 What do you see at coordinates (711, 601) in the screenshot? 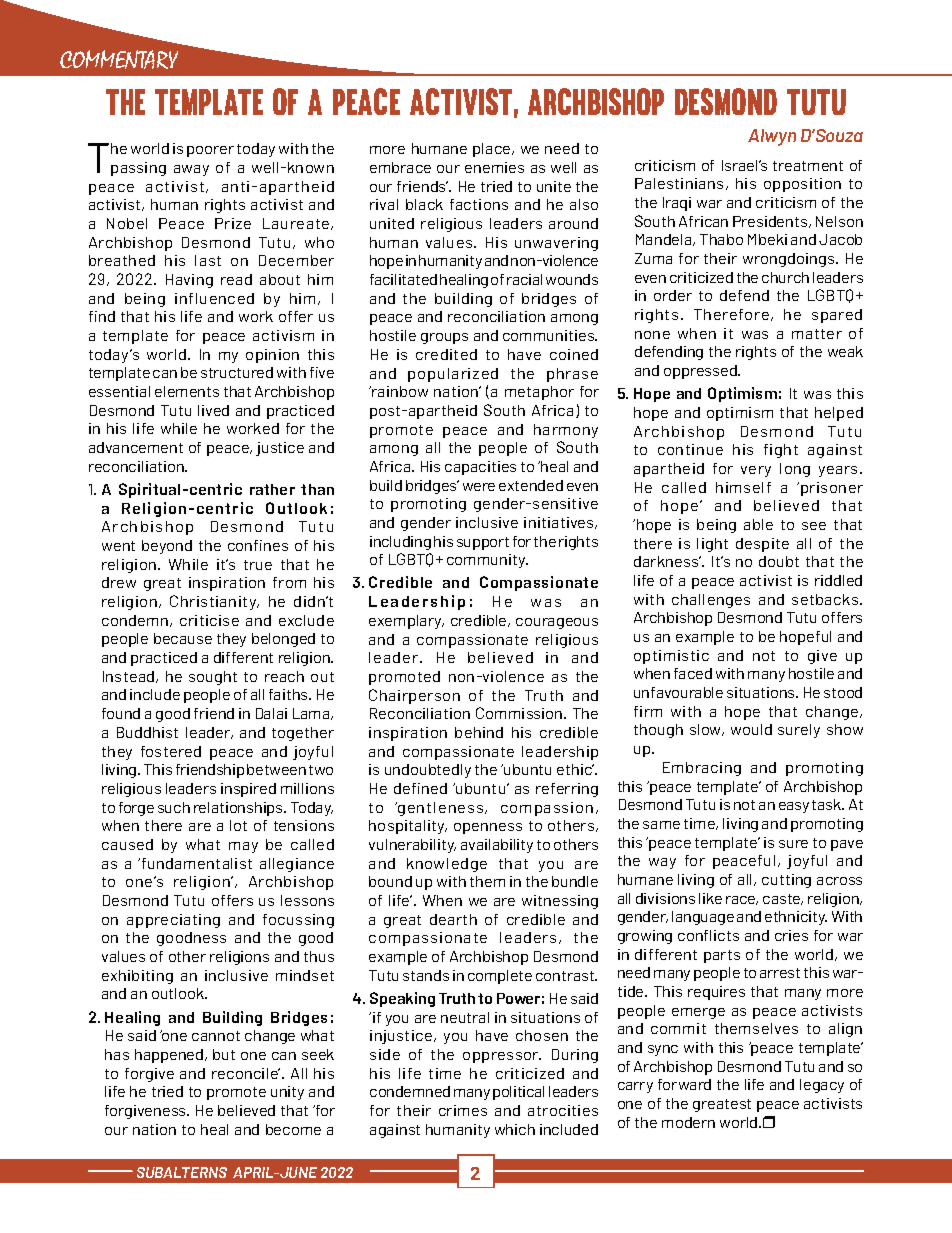
I see `challenges` at bounding box center [711, 601].
